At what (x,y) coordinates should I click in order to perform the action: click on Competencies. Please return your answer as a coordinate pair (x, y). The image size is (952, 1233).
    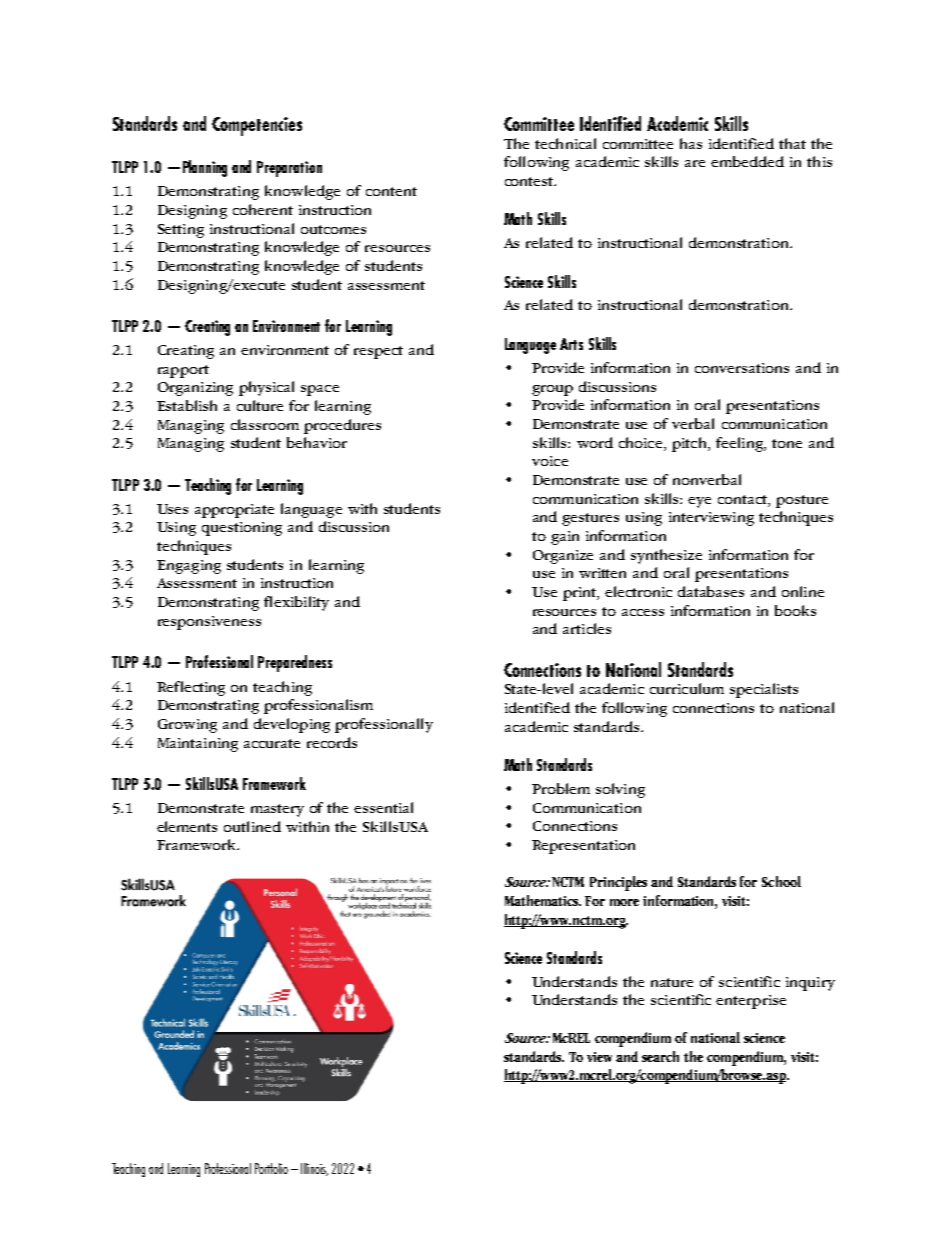
    Looking at the image, I should click on (257, 126).
